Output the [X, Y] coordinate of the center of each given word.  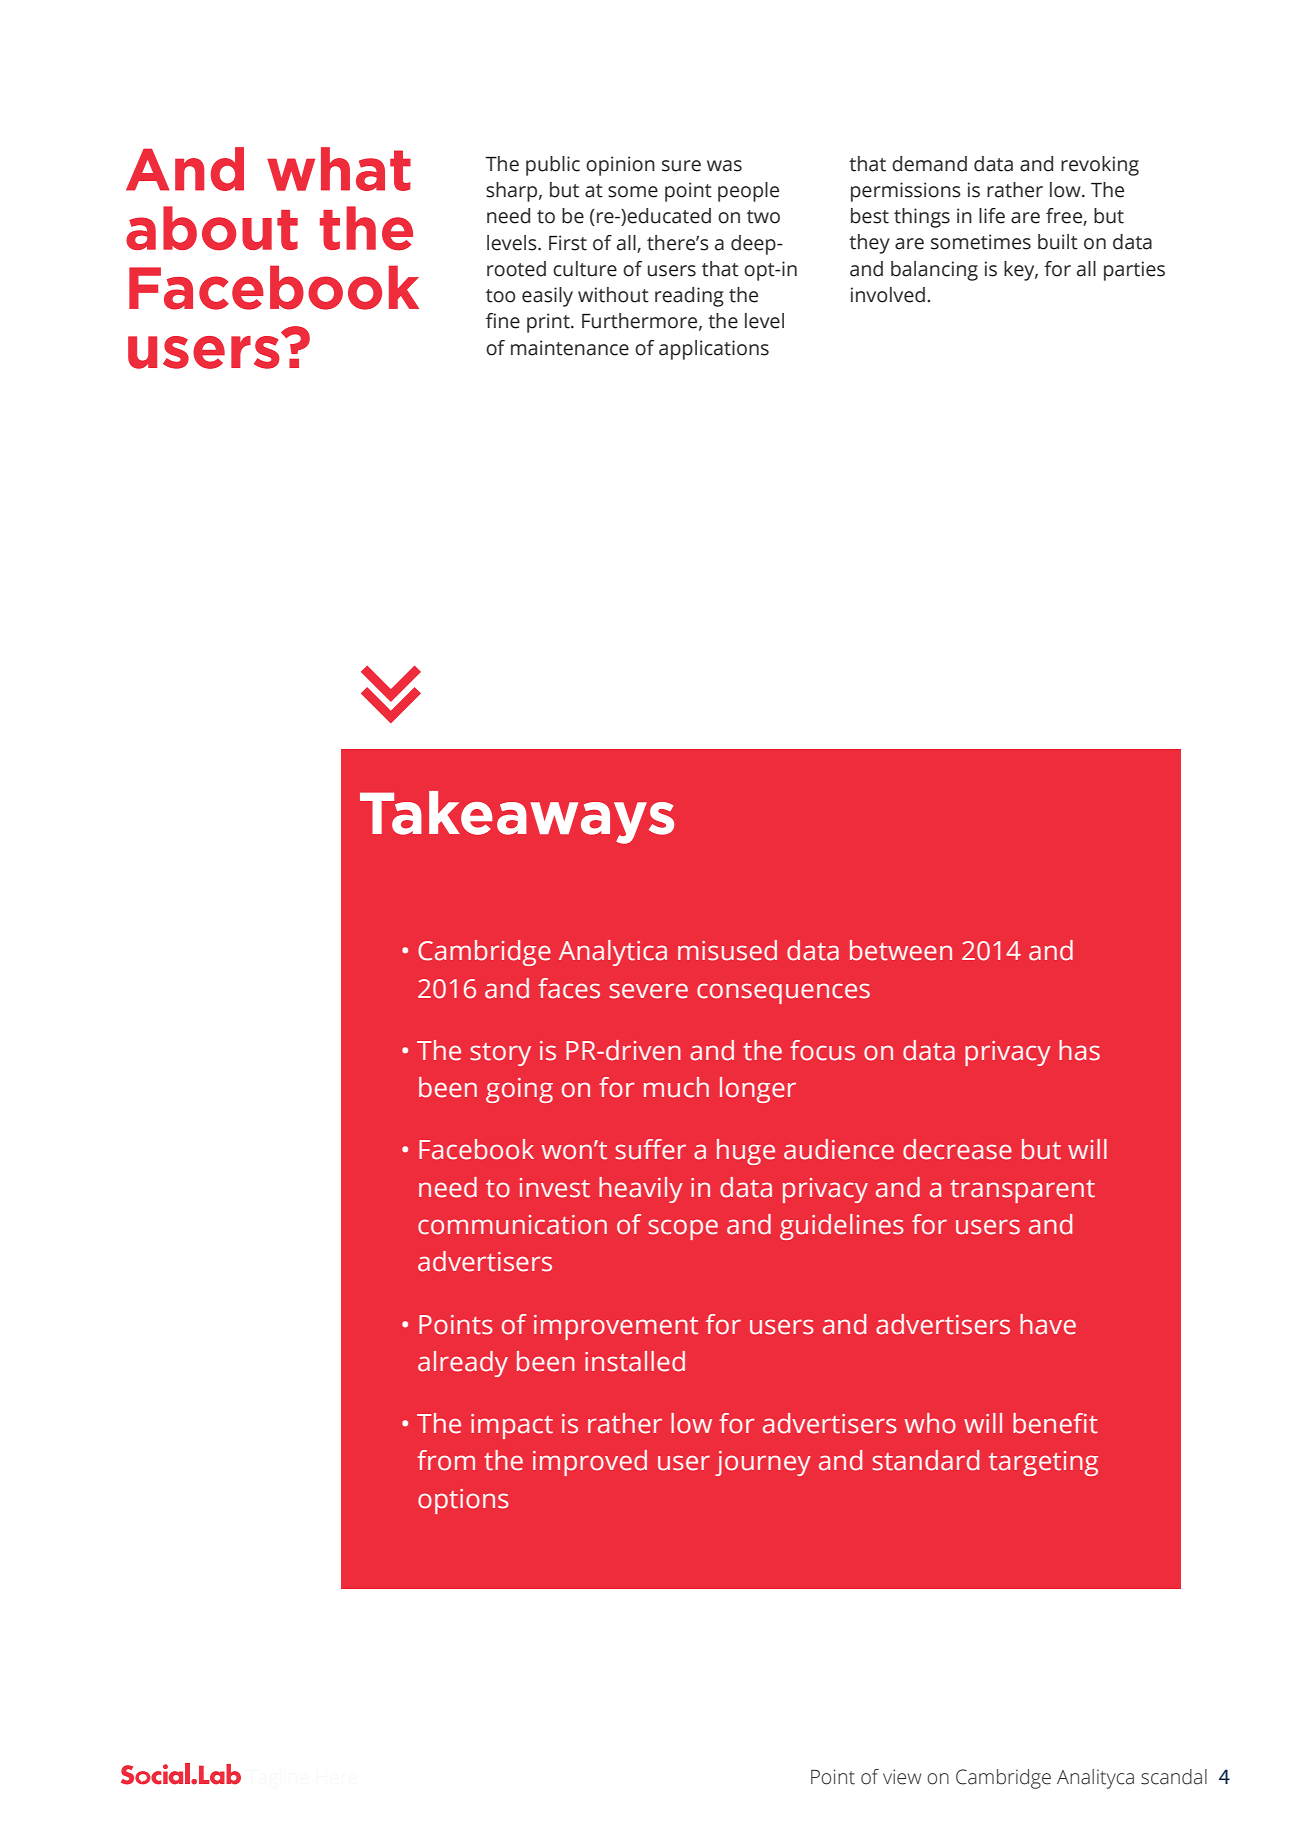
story [501, 1054]
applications [714, 350]
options [463, 1501]
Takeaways [517, 817]
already [463, 1364]
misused [727, 950]
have [1048, 1324]
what [339, 169]
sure [681, 166]
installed [635, 1361]
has [1079, 1050]
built [1058, 242]
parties [1134, 271]
